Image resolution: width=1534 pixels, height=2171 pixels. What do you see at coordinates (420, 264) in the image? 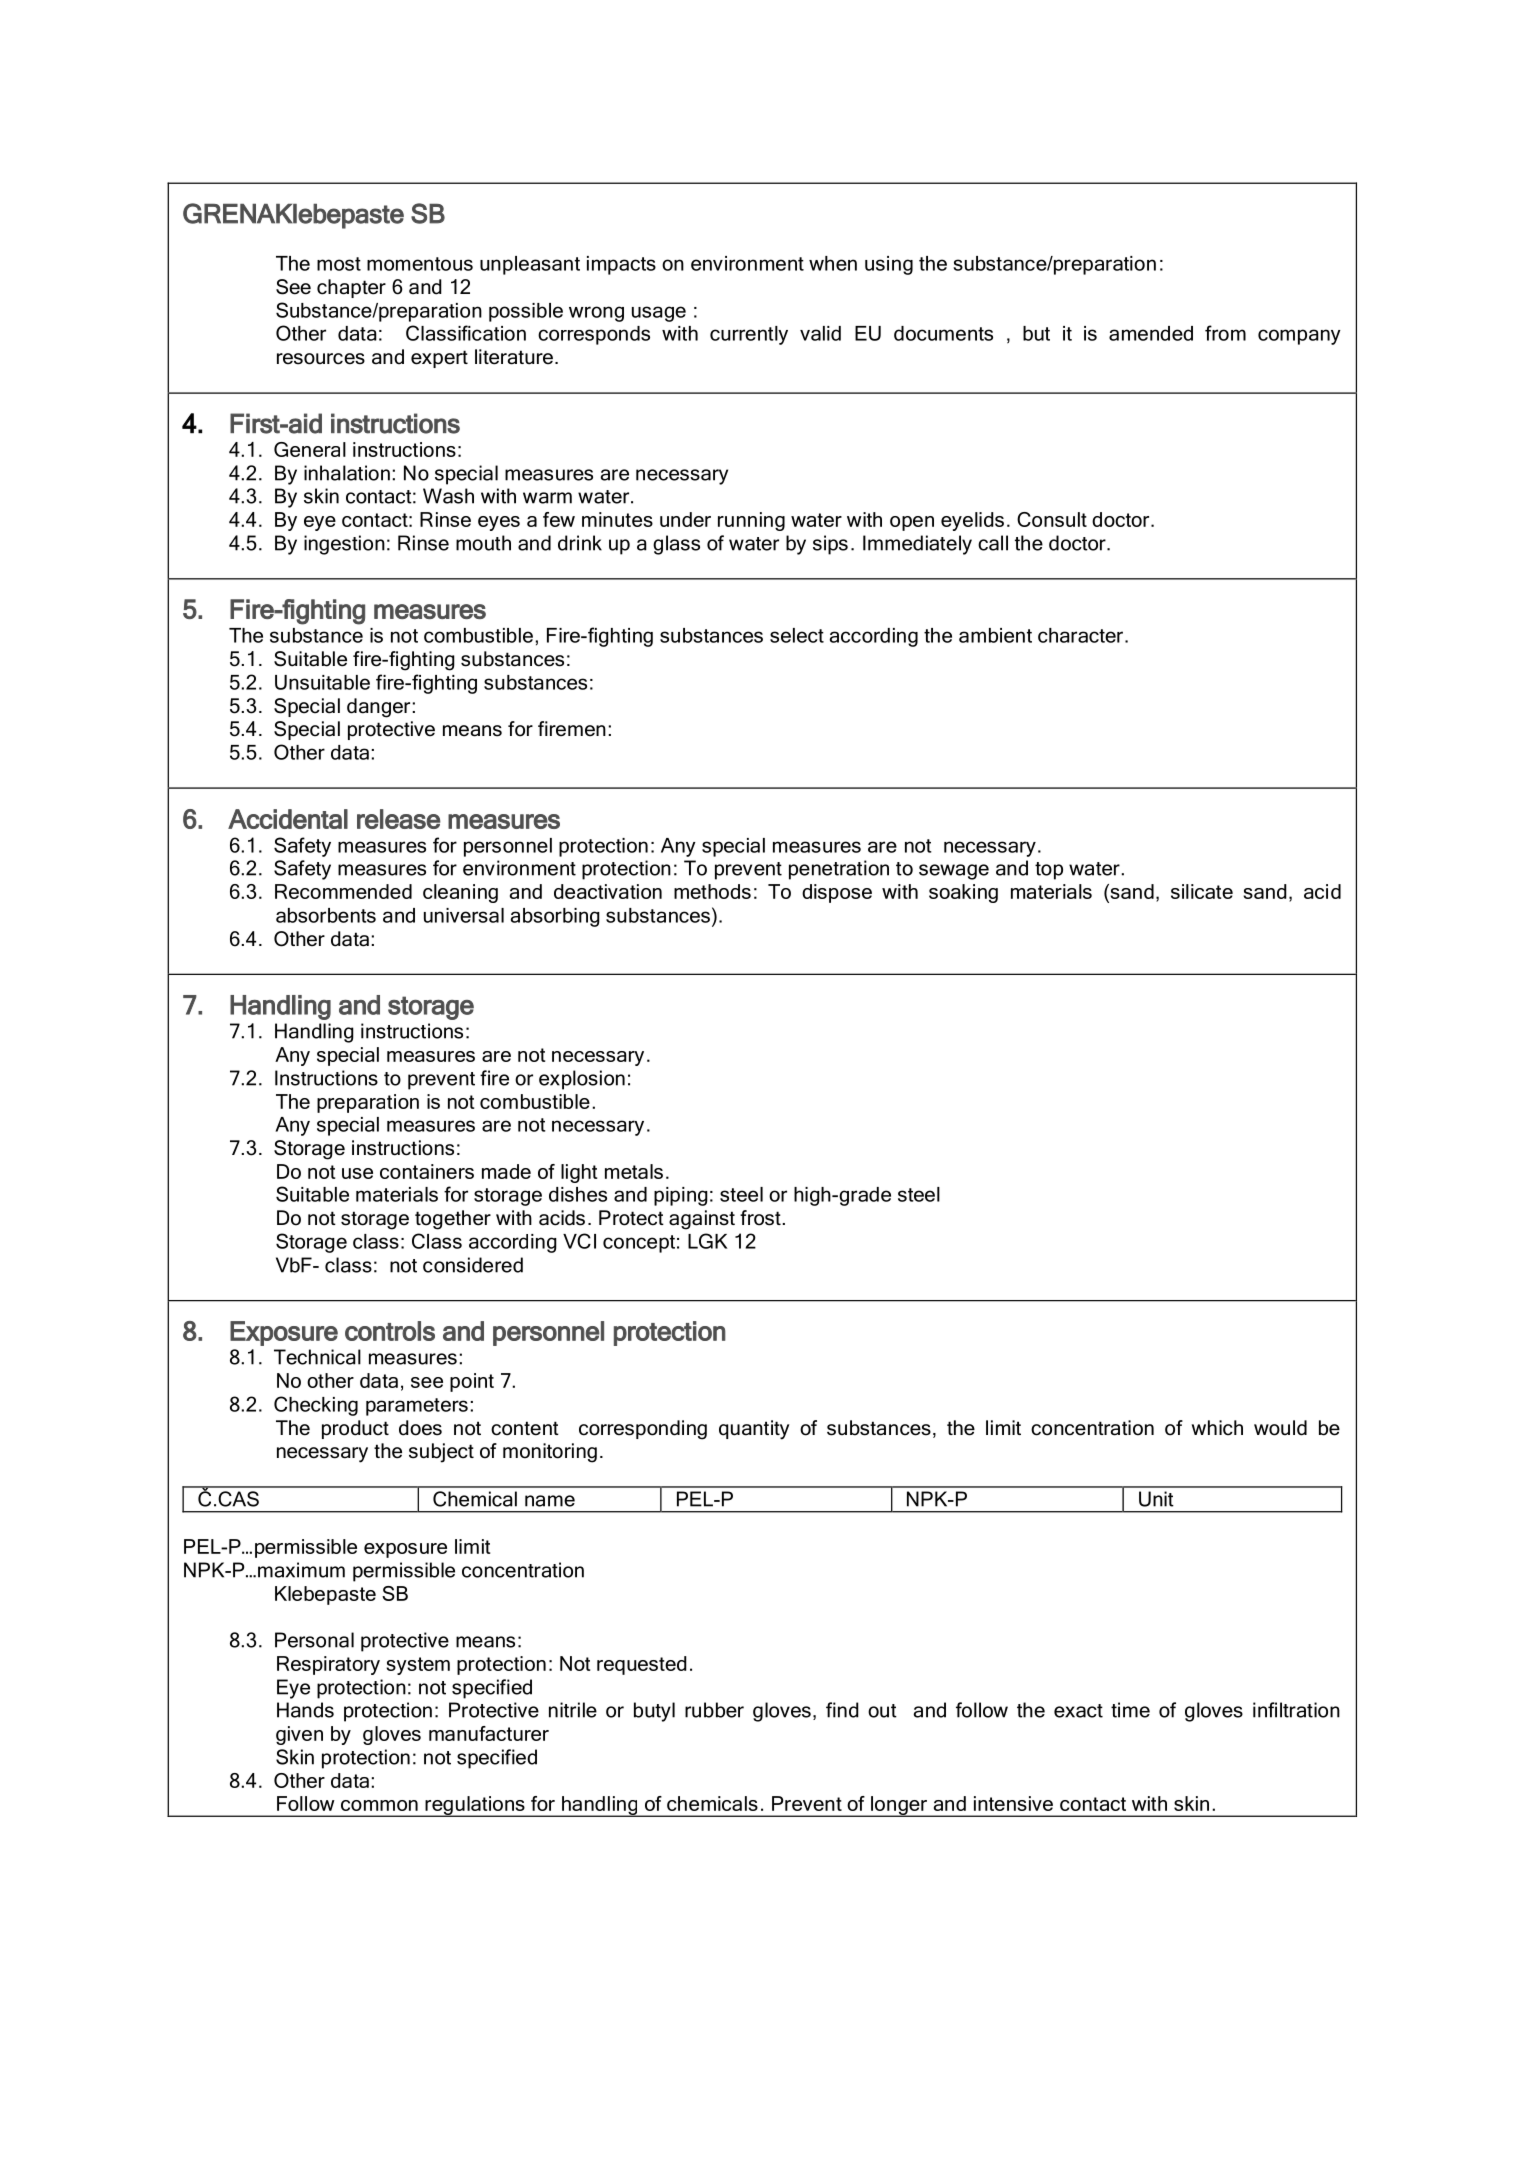
I see `momentous` at bounding box center [420, 264].
